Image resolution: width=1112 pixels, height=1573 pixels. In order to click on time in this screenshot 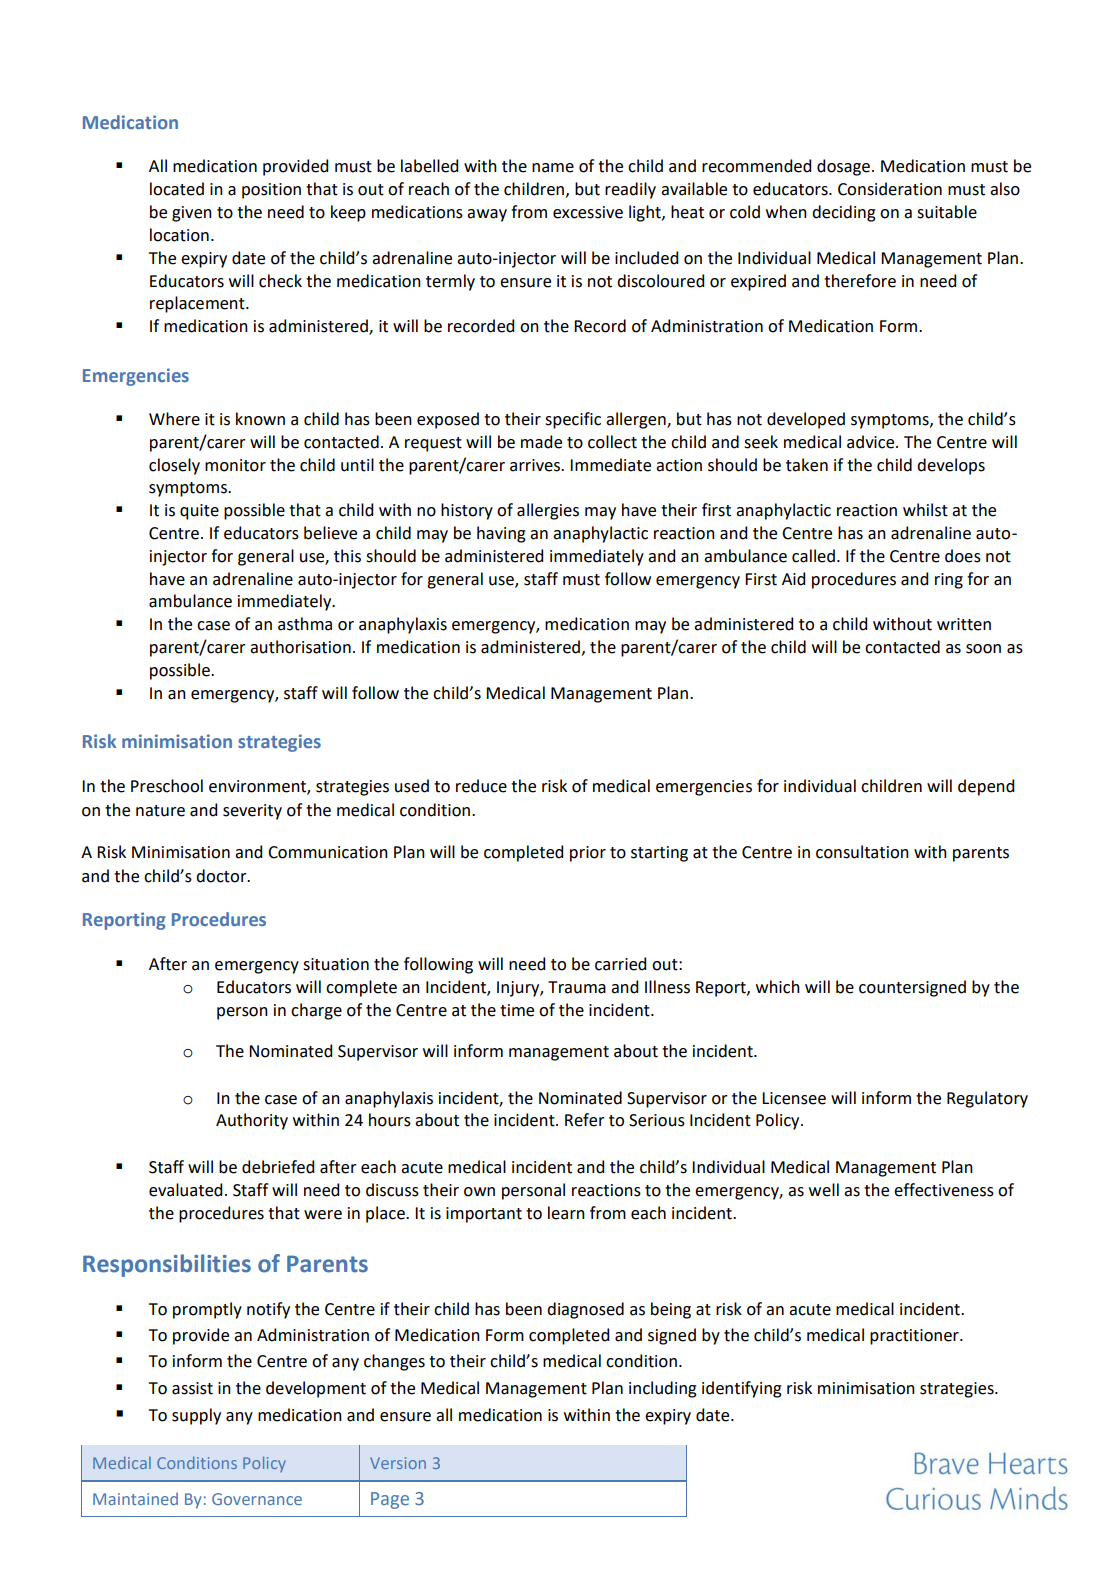, I will do `click(517, 1010)`.
